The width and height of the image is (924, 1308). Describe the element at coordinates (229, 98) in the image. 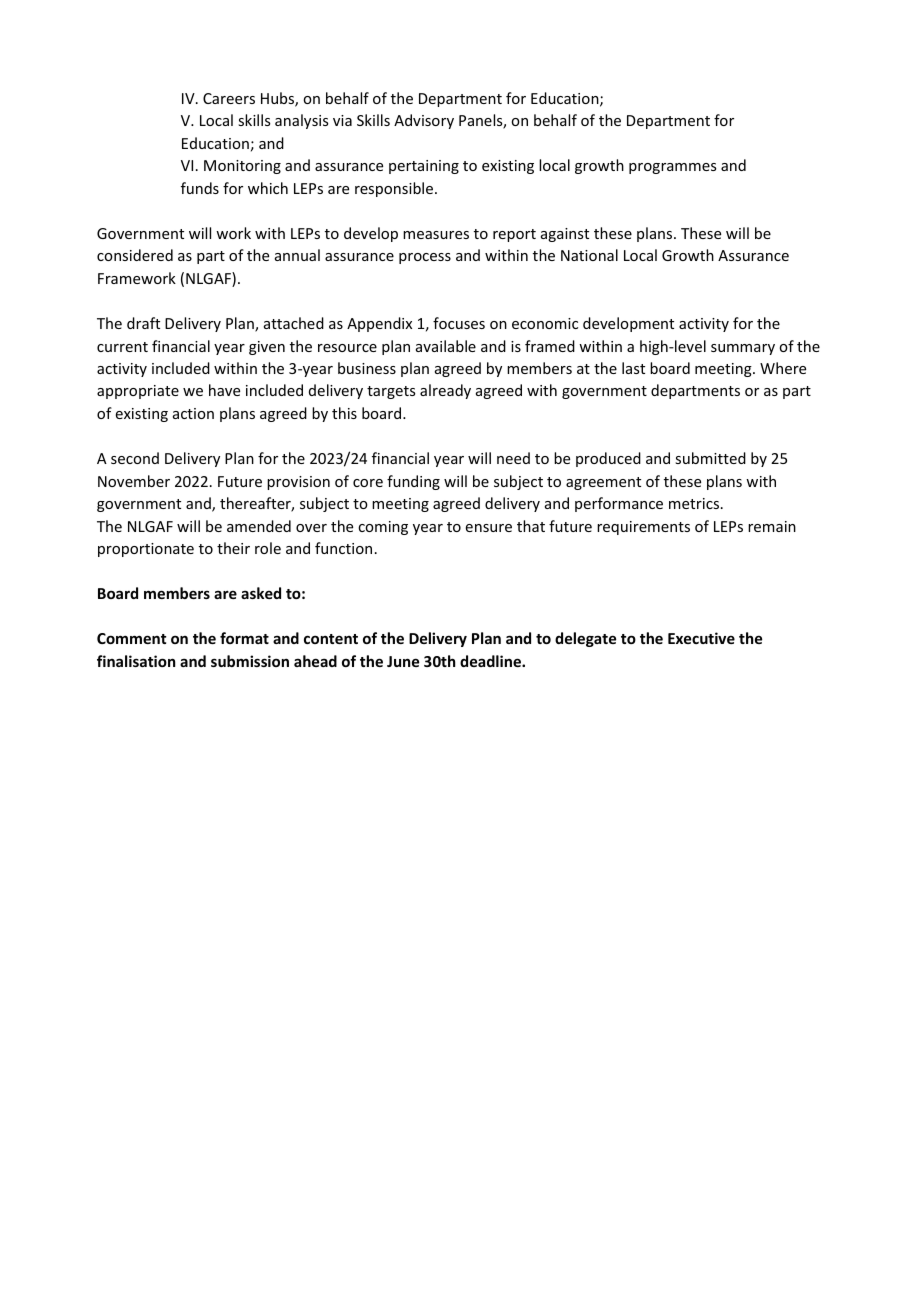

I see `Careers` at that location.
